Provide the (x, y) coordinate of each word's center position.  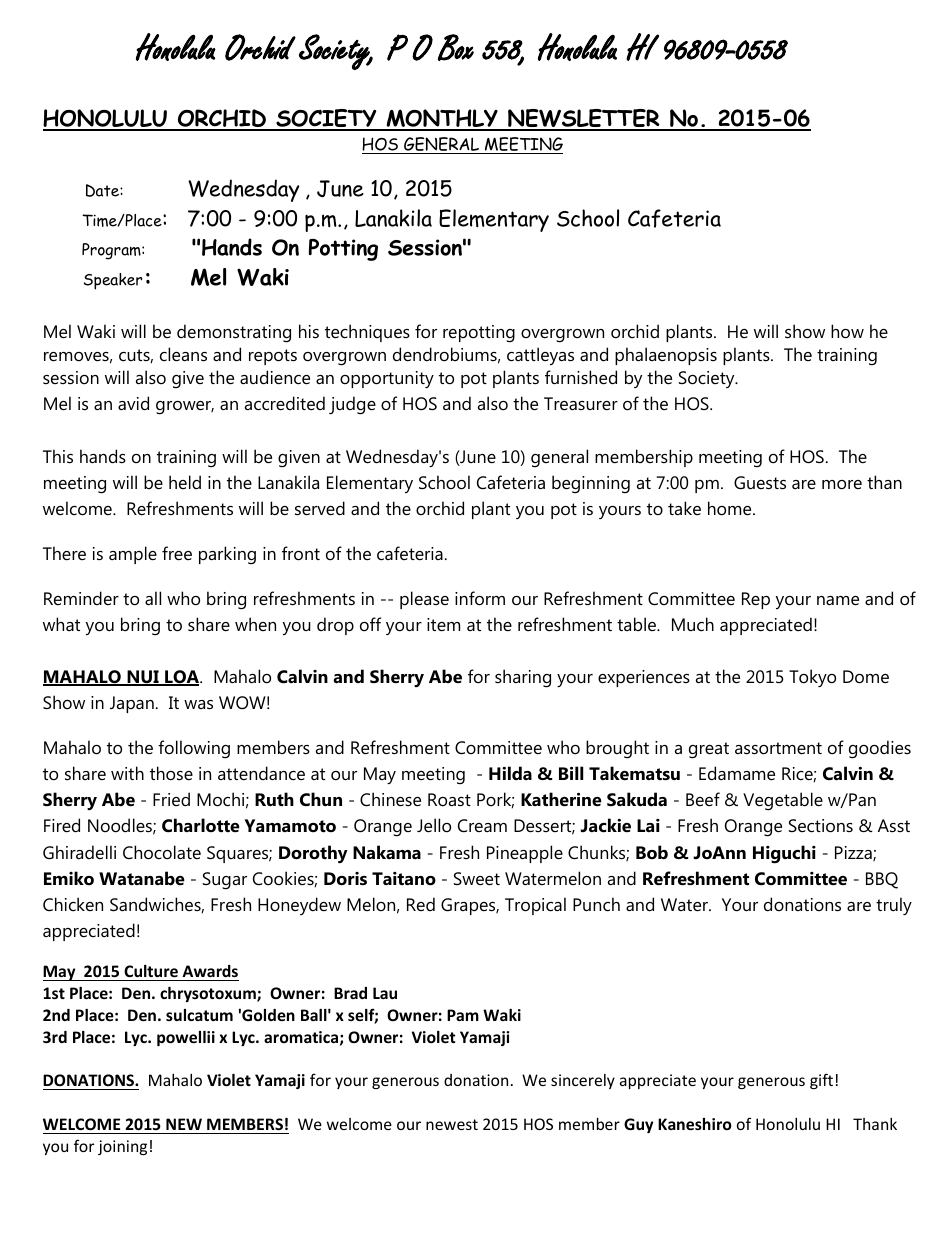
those (171, 773)
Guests (760, 483)
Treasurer (581, 404)
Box (456, 47)
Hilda (510, 773)
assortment (778, 748)
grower (185, 408)
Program (112, 251)
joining (122, 1147)
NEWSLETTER (584, 119)
